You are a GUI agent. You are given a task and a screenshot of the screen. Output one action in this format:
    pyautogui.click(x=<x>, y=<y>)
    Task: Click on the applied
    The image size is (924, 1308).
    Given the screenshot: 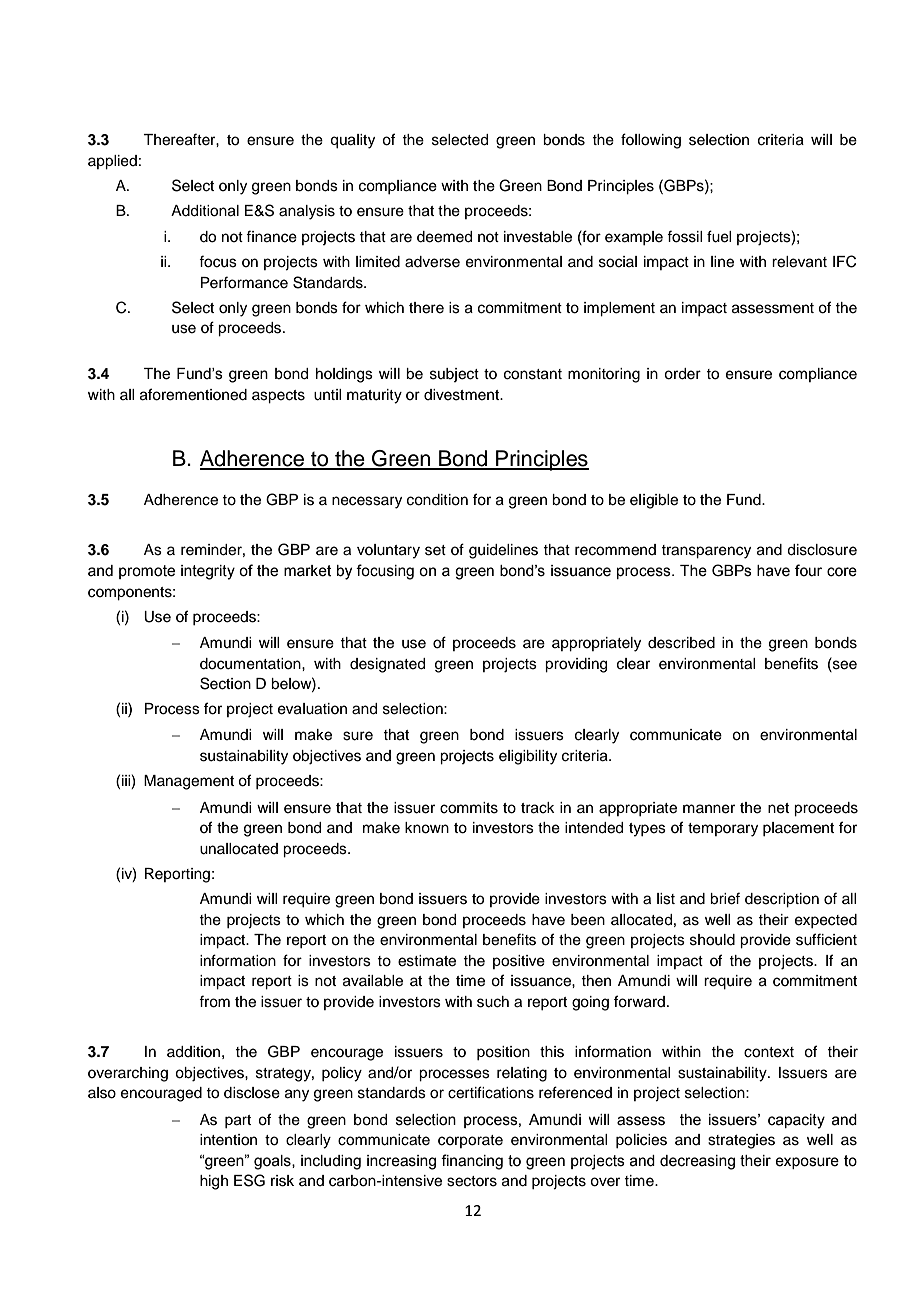 What is the action you would take?
    pyautogui.click(x=112, y=162)
